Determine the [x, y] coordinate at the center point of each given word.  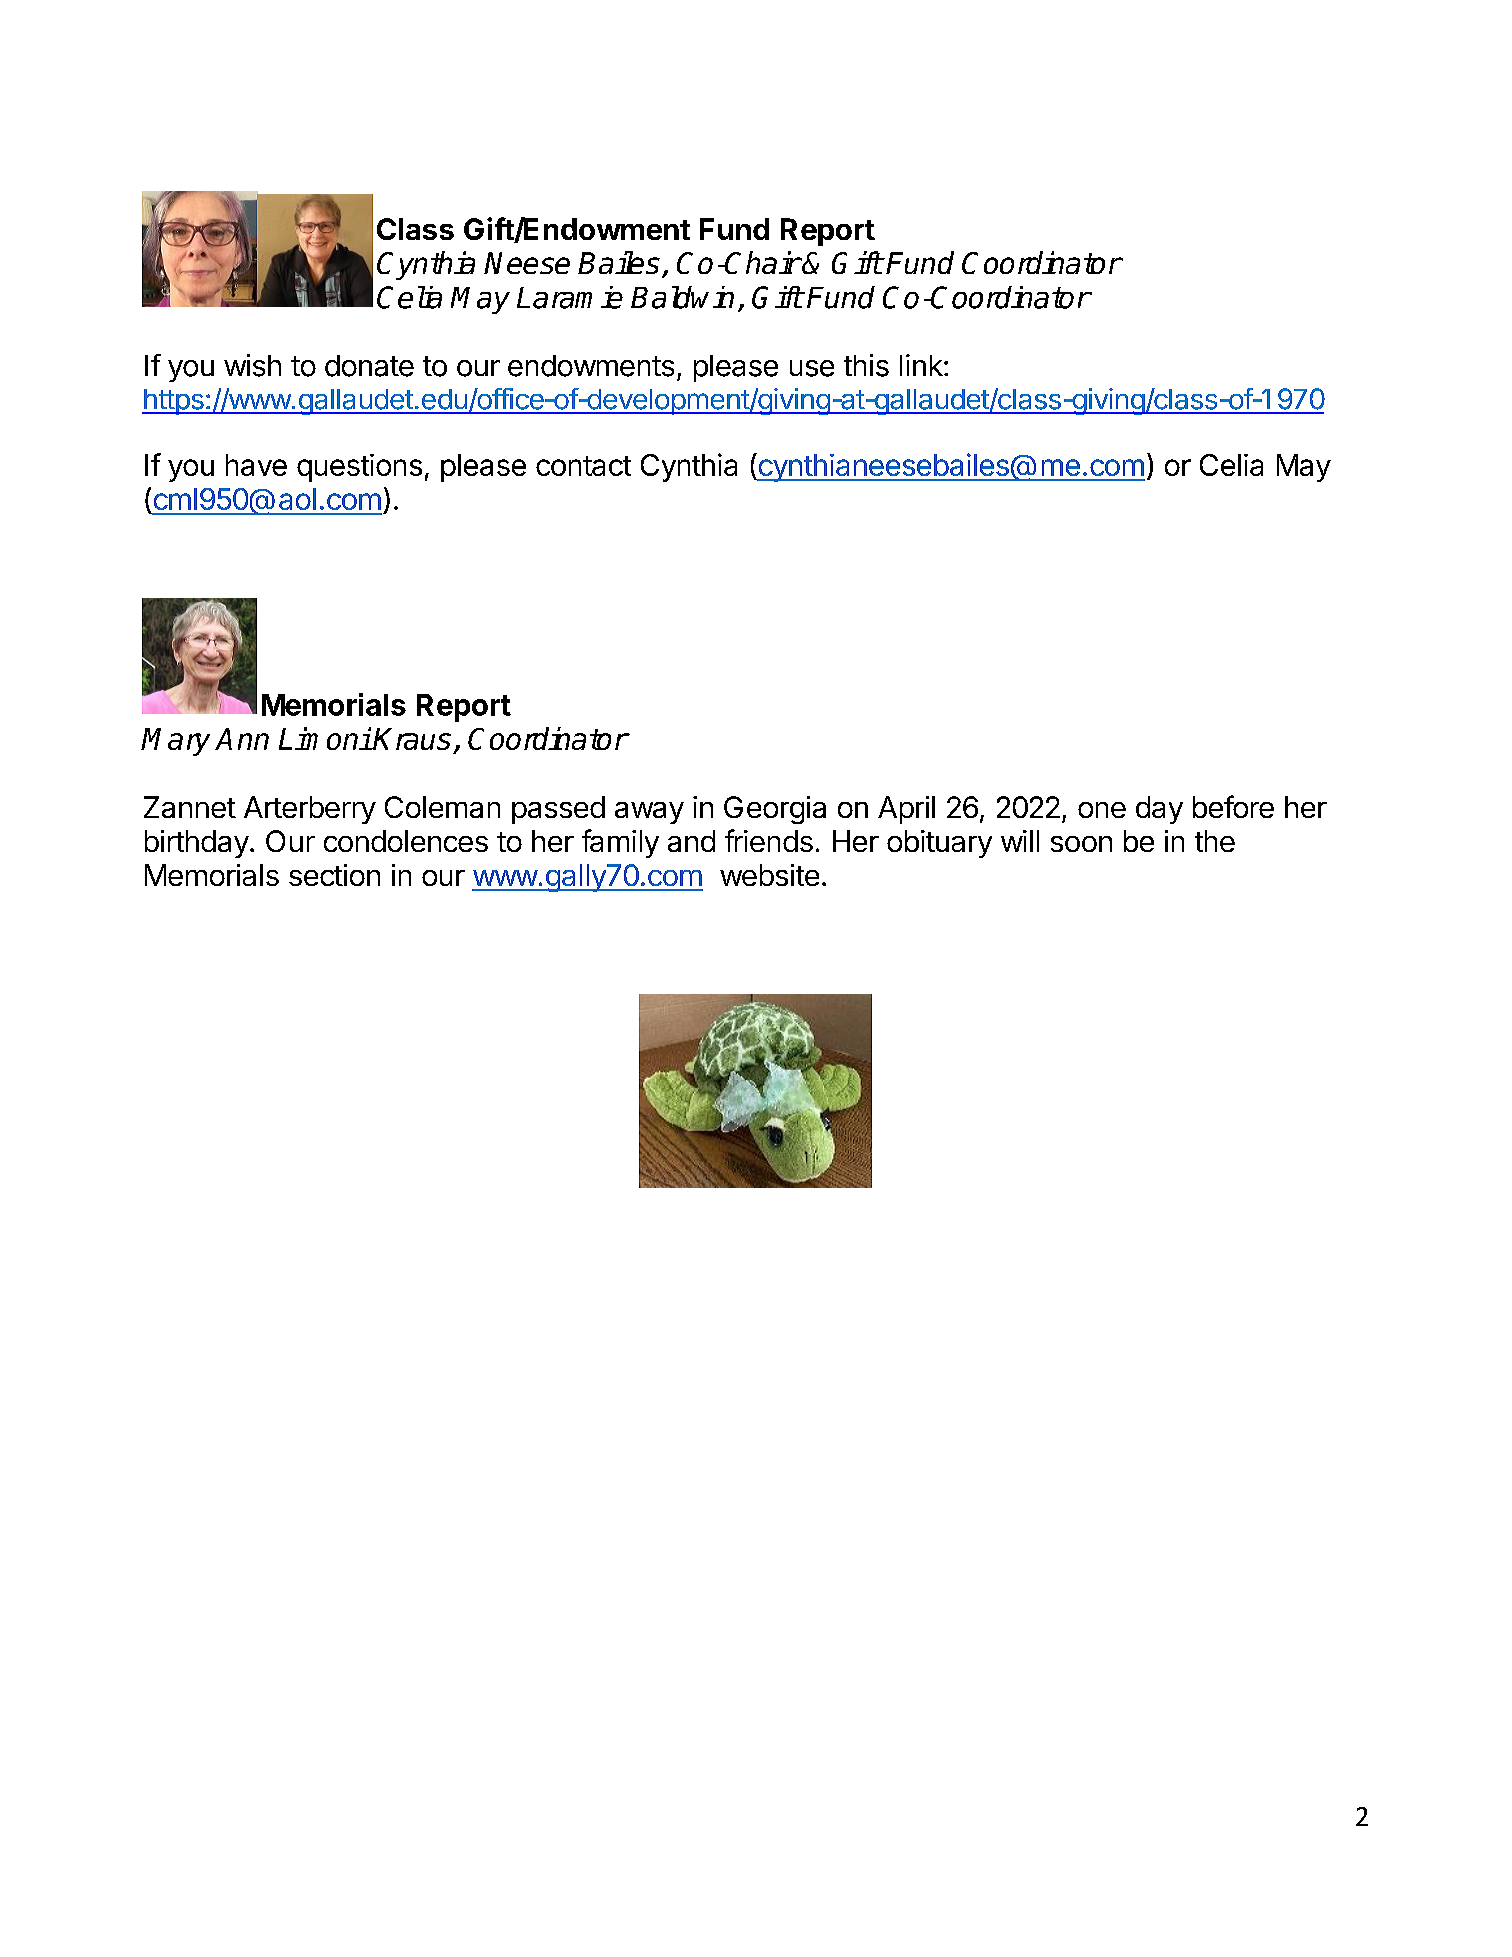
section [334, 875]
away [649, 813]
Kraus [412, 739]
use [812, 368]
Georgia [775, 810]
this [866, 365]
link [922, 365]
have [256, 465]
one [1102, 810]
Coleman [442, 807]
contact [583, 466]
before [1233, 806]
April [906, 810]
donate [369, 366]
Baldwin [682, 297]
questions [359, 468]
